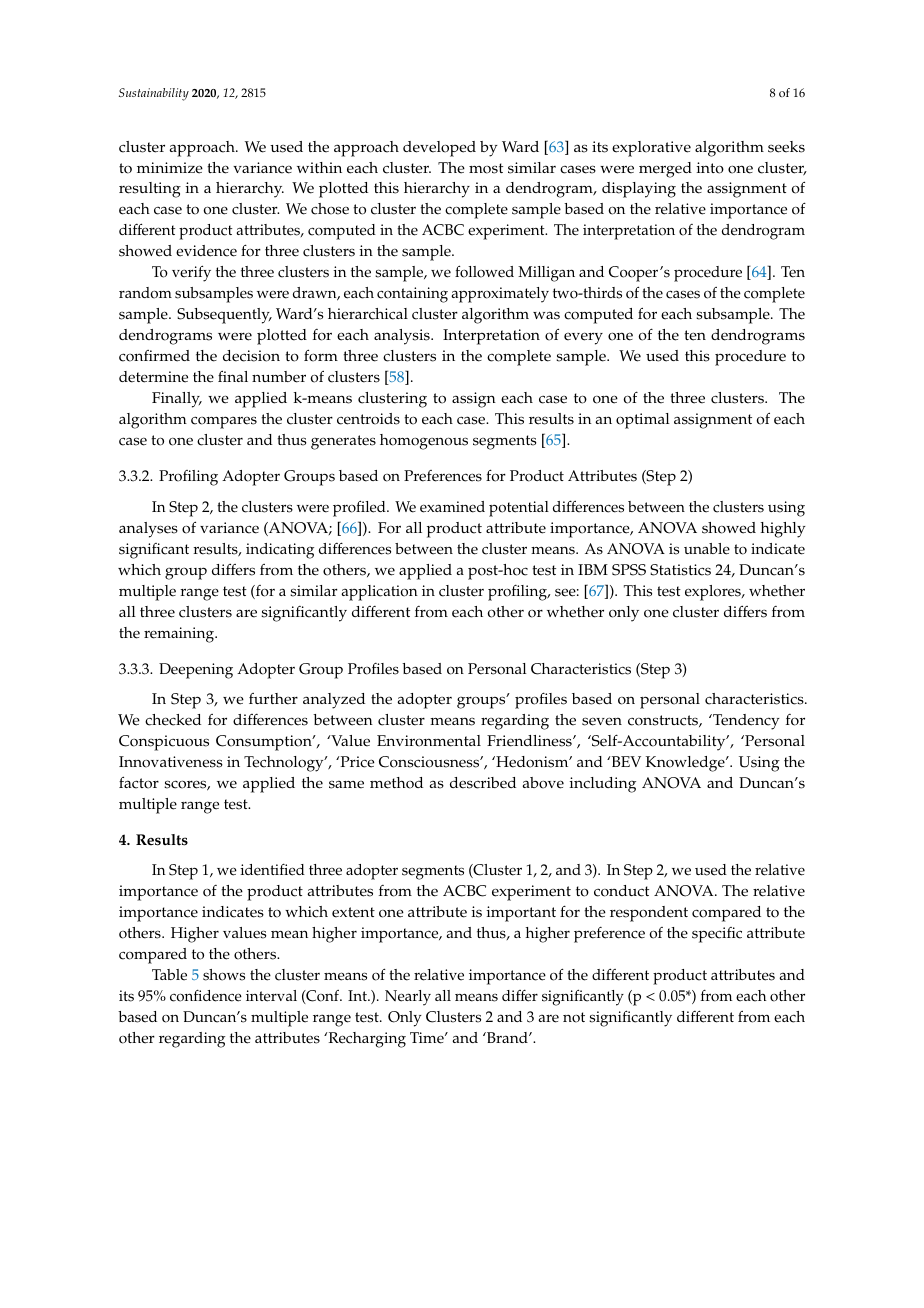  I want to click on shows, so click(224, 975).
